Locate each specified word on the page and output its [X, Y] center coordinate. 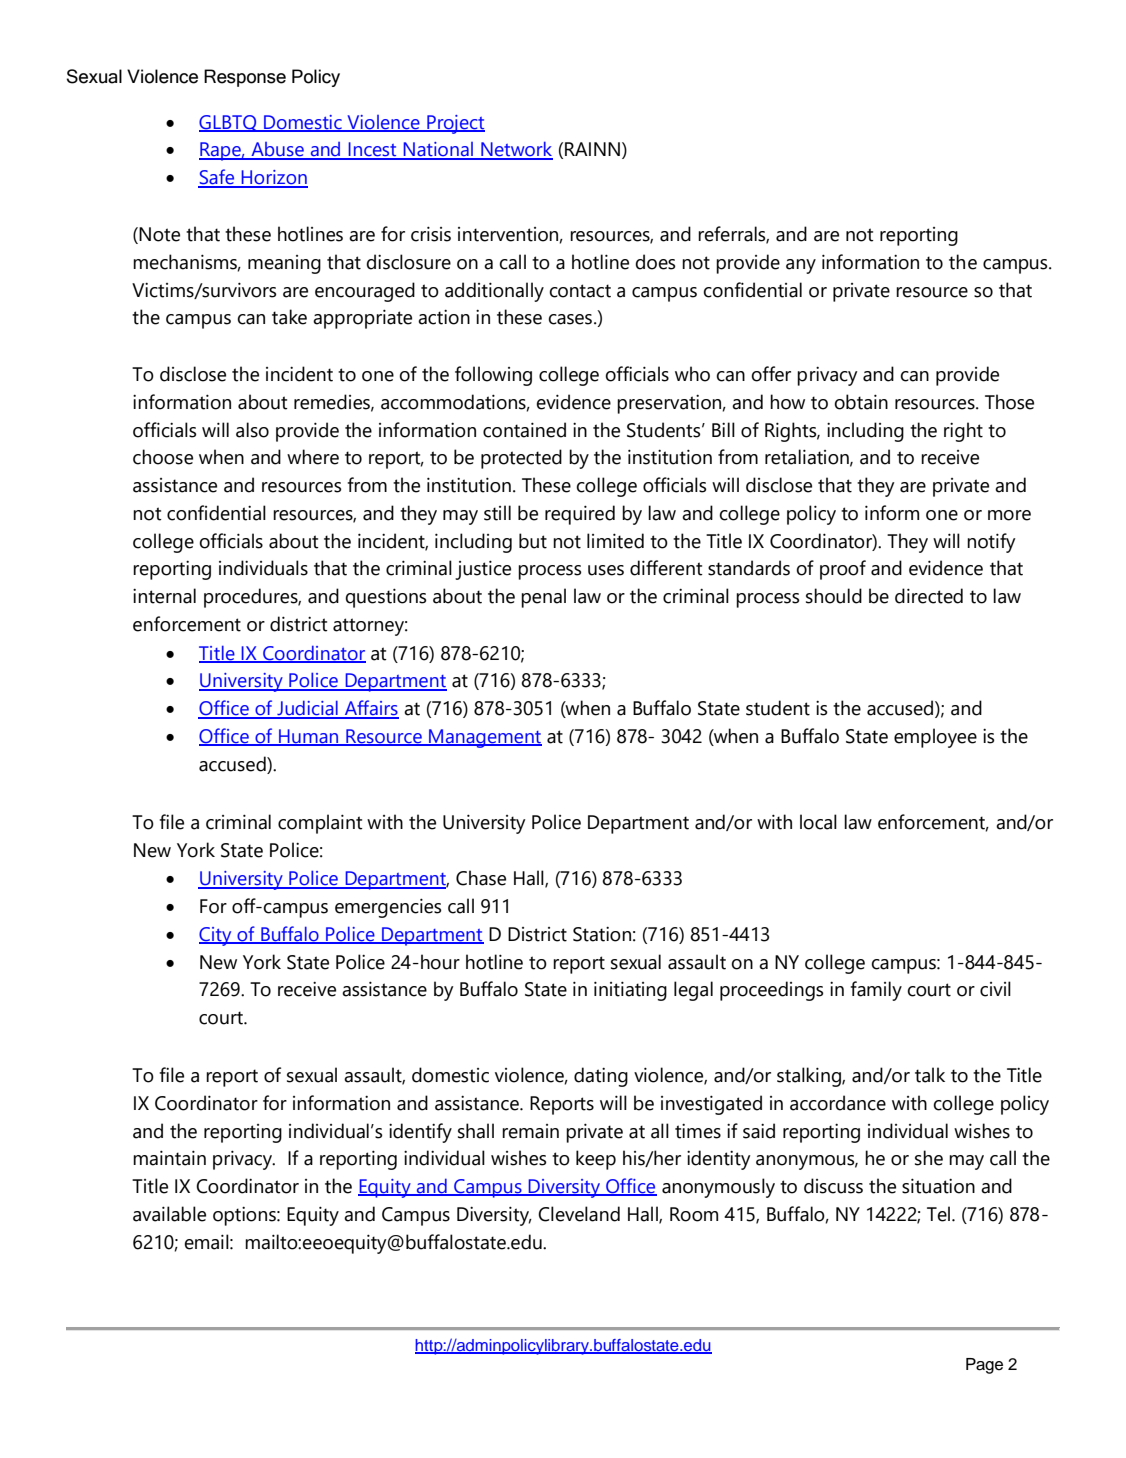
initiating [630, 991]
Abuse [277, 150]
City [216, 936]
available [169, 1214]
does [655, 262]
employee [935, 738]
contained [524, 430]
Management [484, 738]
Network [516, 150]
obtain [861, 402]
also [252, 430]
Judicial [307, 709]
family [876, 991]
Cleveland [579, 1214]
